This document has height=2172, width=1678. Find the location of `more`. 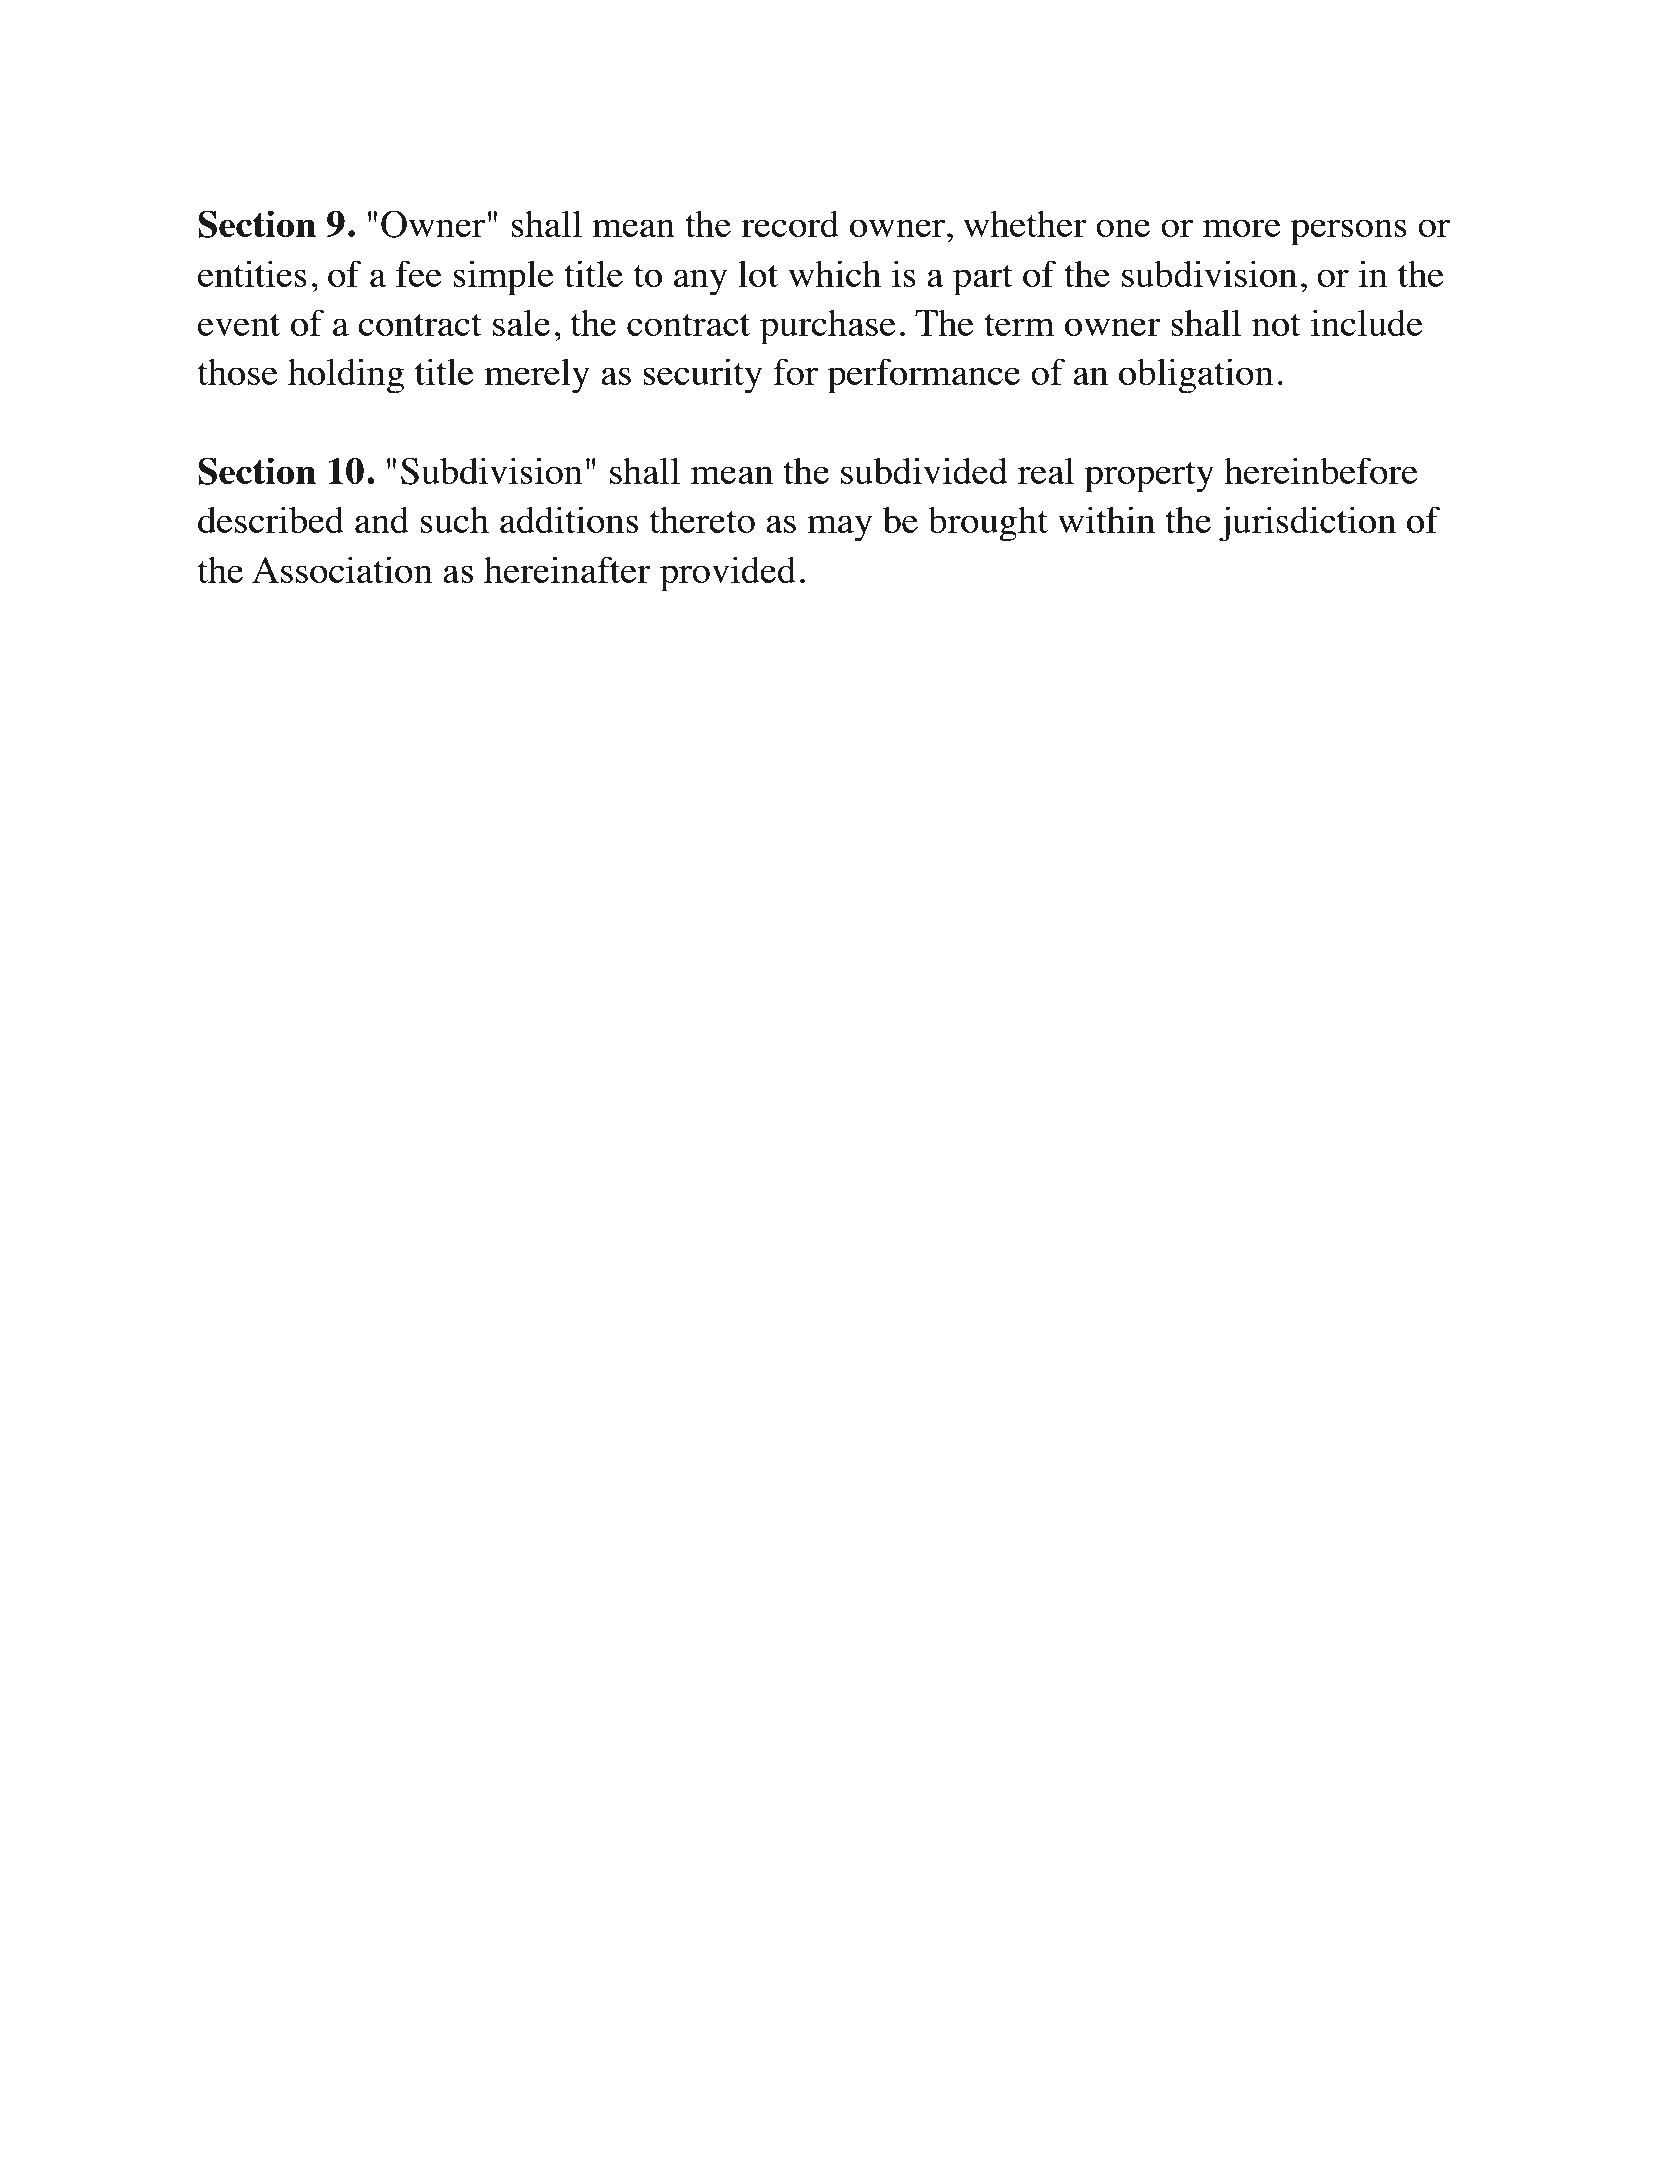

more is located at coordinates (1242, 228).
